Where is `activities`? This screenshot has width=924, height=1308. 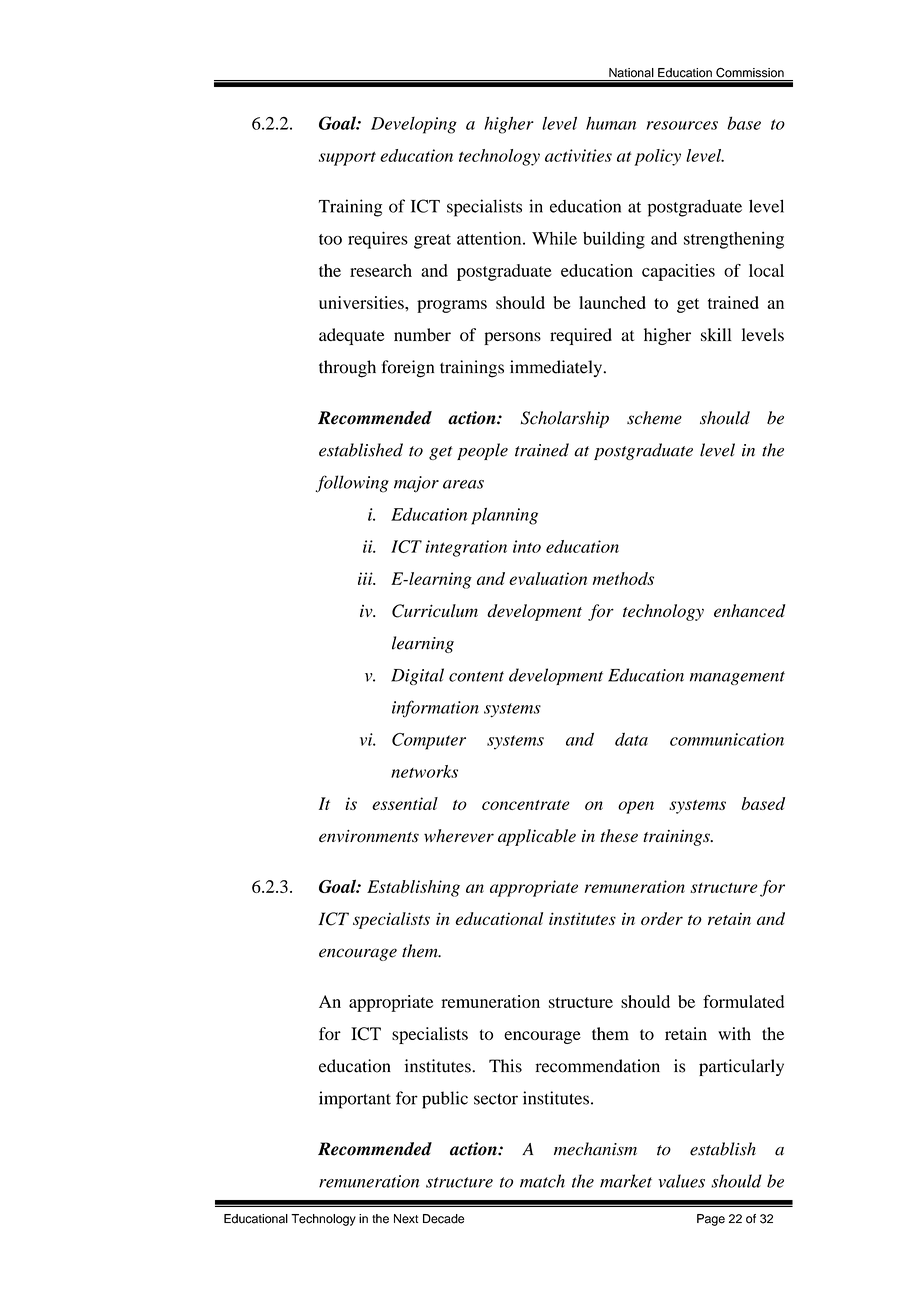 activities is located at coordinates (578, 155).
